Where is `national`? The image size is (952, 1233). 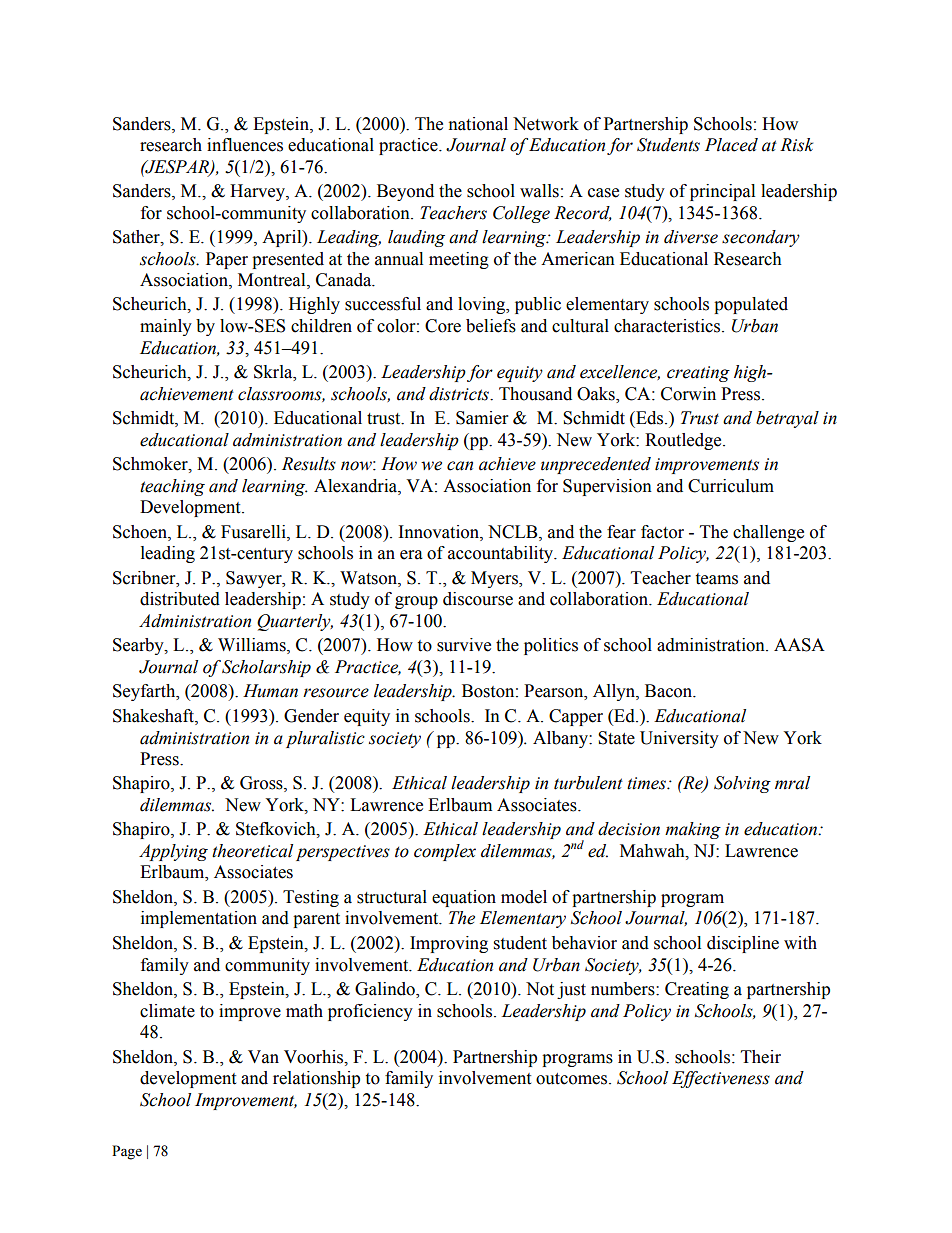
national is located at coordinates (478, 124).
